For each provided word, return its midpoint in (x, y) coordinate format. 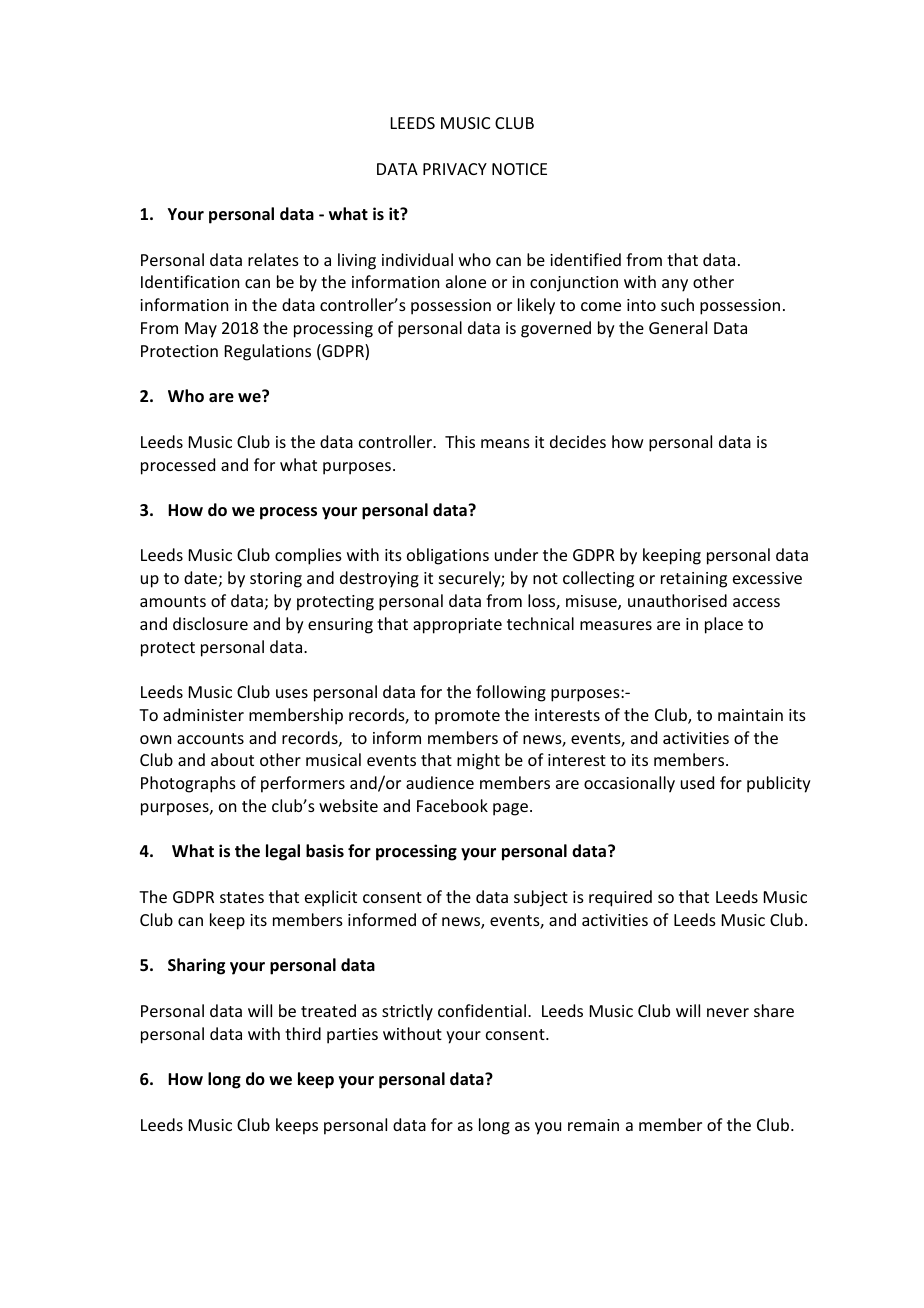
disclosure (210, 623)
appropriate (457, 626)
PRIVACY (455, 169)
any (675, 285)
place (724, 625)
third (303, 1033)
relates (273, 259)
